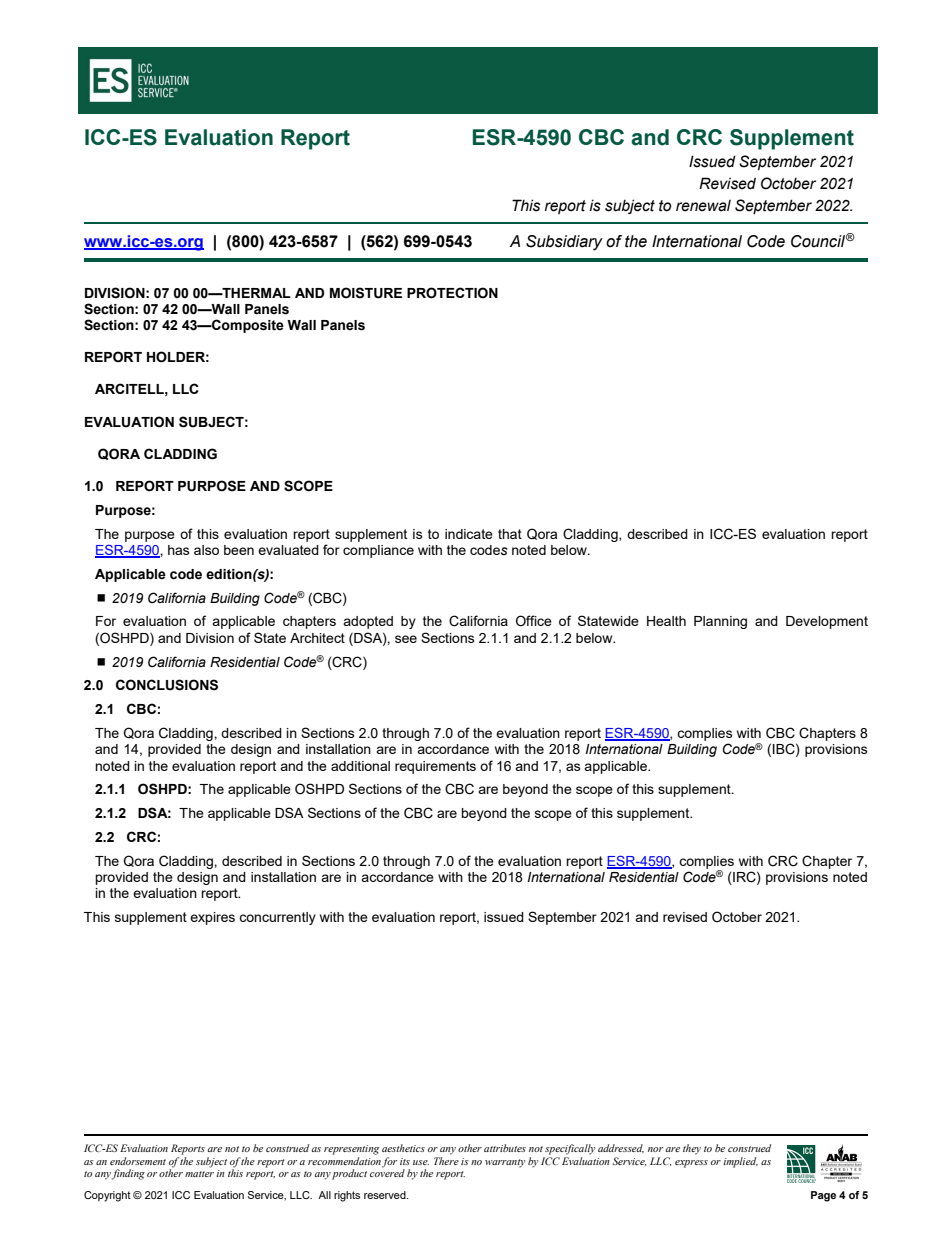  What do you see at coordinates (703, 206) in the page?
I see `renewal` at bounding box center [703, 206].
